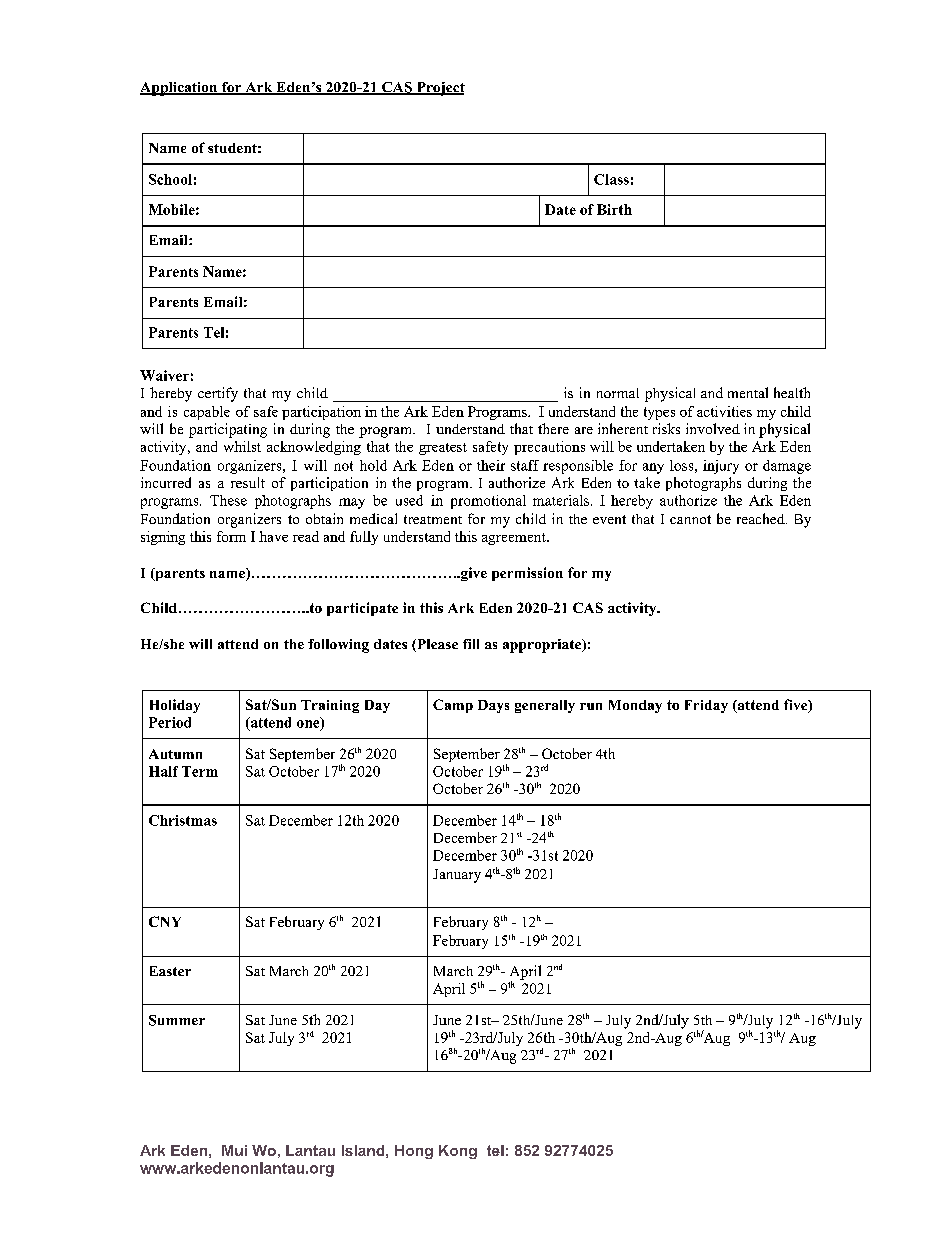  I want to click on Friday, so click(706, 706).
